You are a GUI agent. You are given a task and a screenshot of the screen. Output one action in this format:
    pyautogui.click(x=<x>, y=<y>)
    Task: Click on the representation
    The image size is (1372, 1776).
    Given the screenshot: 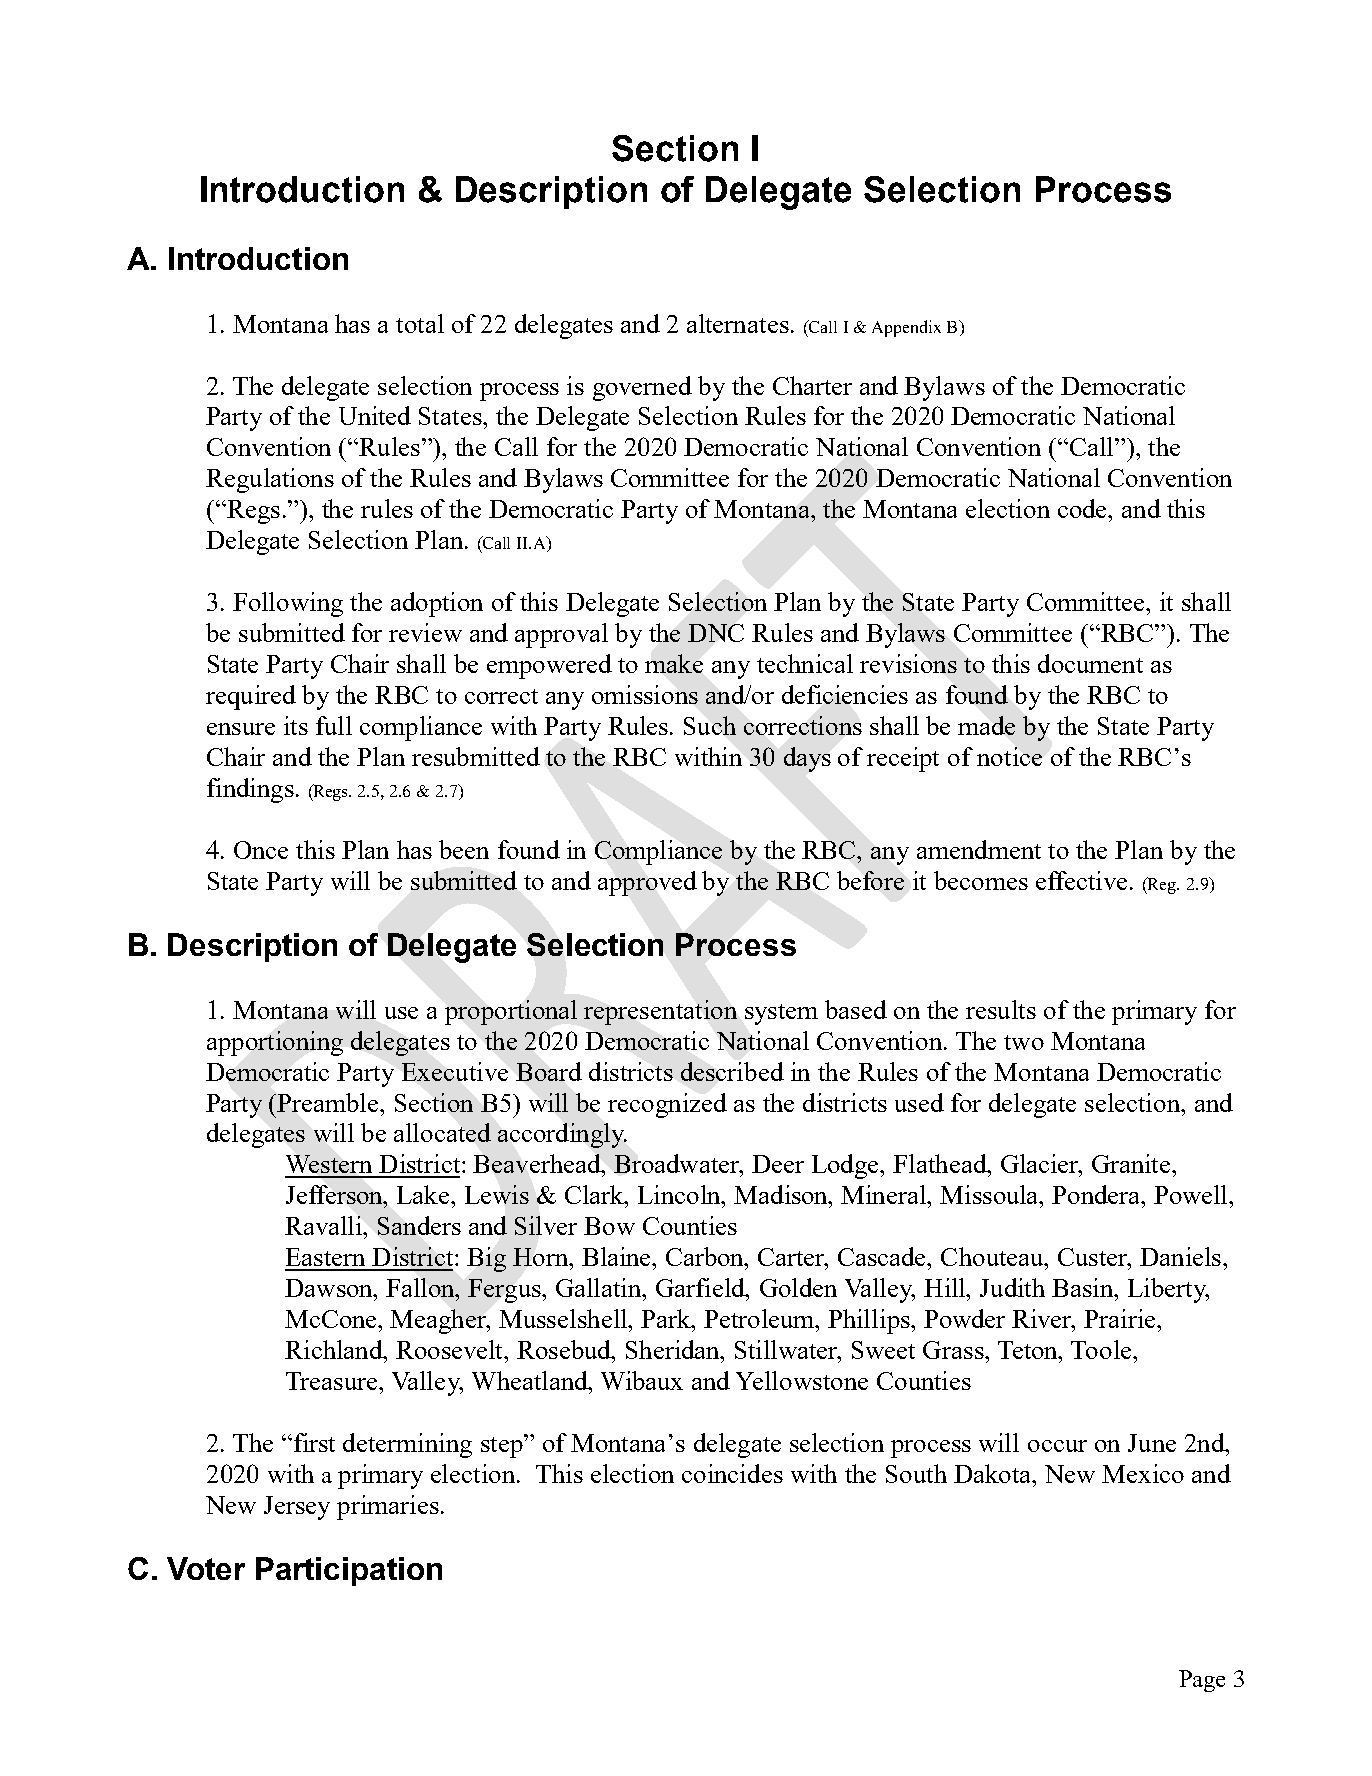 What is the action you would take?
    pyautogui.click(x=660, y=1012)
